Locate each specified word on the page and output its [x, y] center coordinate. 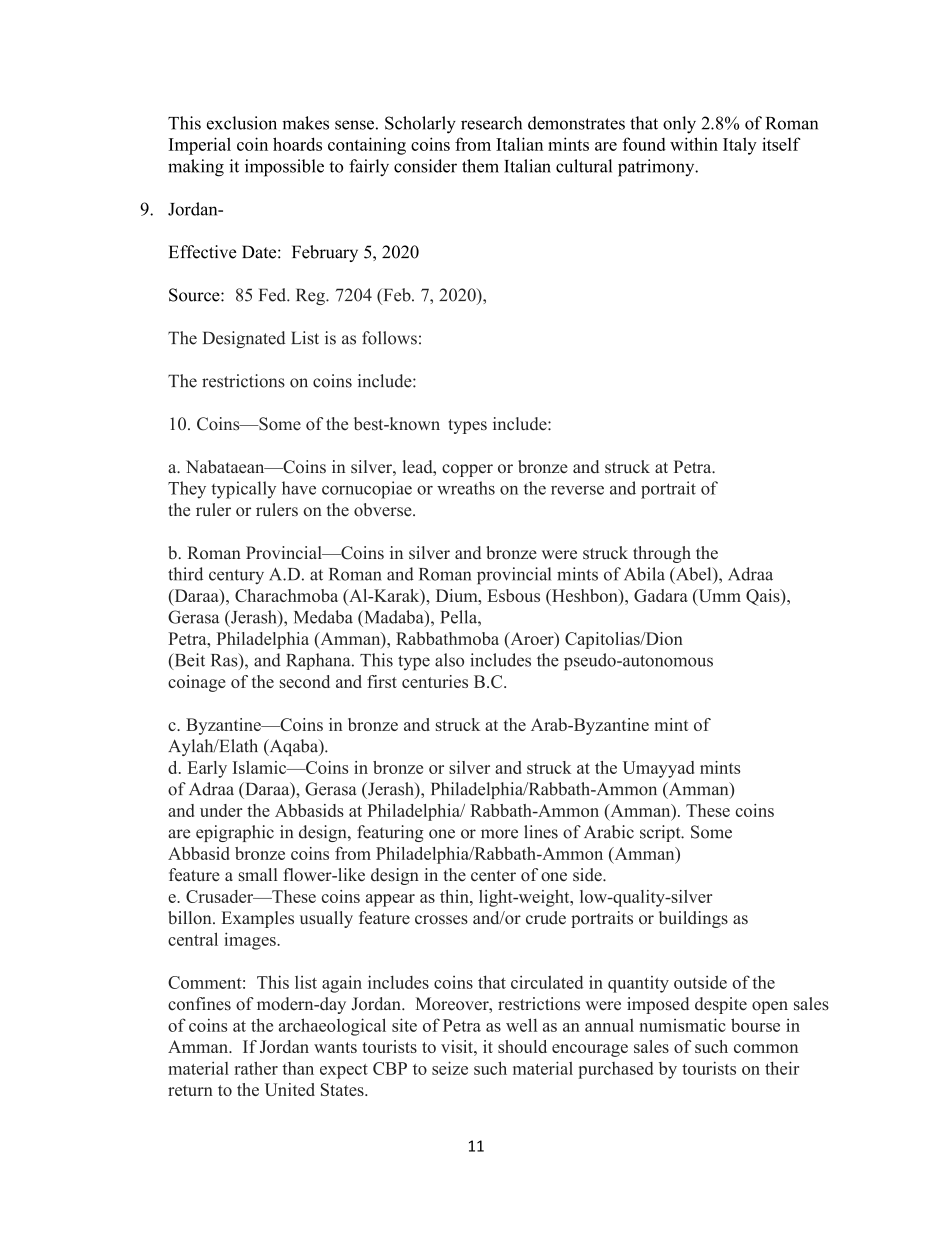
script [661, 833]
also [449, 660]
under [221, 810]
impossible [284, 168]
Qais [764, 597]
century [236, 576]
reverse [577, 490]
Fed [273, 295]
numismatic [682, 1025]
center [493, 876]
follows [389, 338]
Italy [740, 146]
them [480, 166]
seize [450, 1068]
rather [256, 1068]
